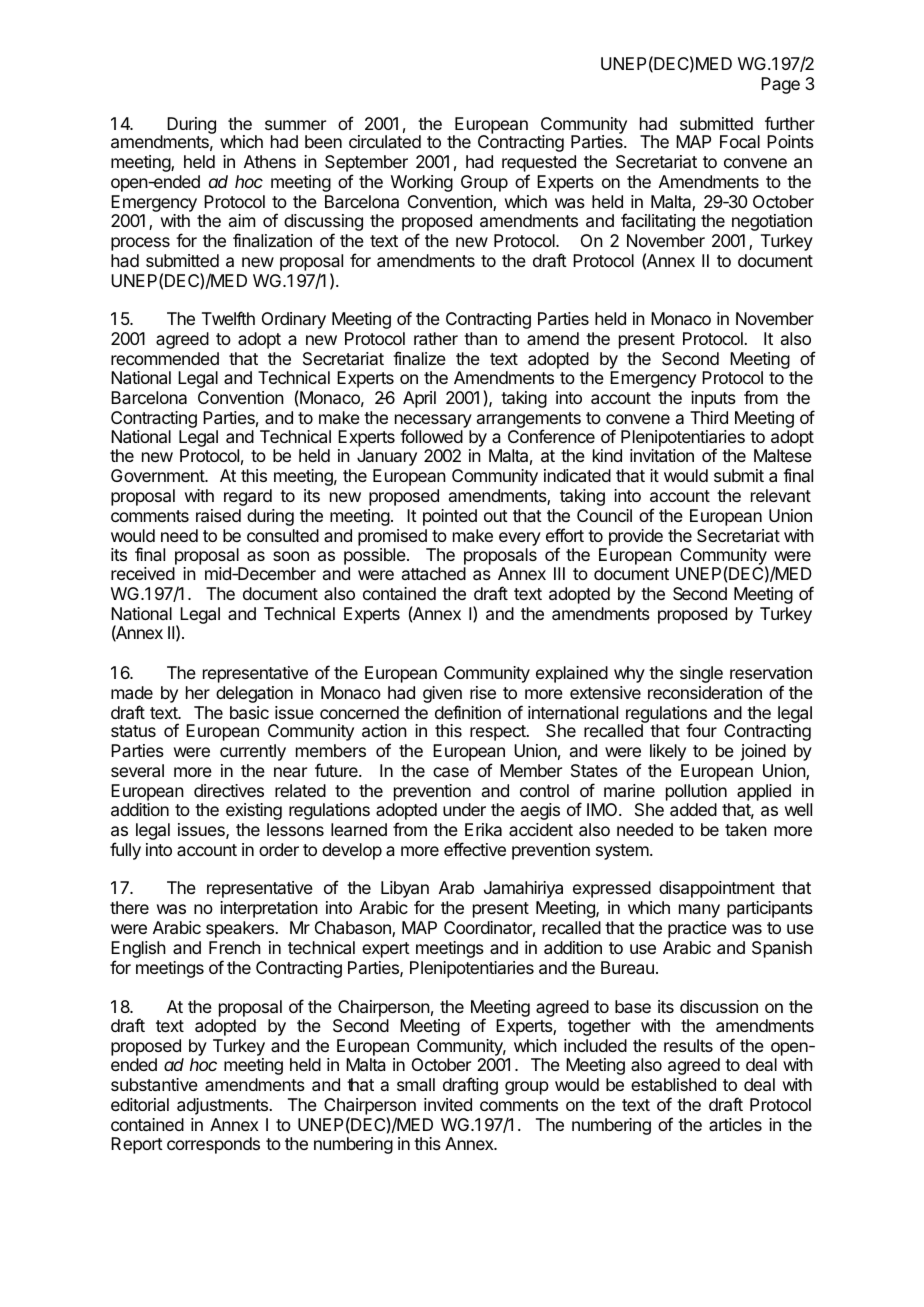 This page has width=924, height=1307. Describe the element at coordinates (385, 141) in the page. I see `circulated` at that location.
